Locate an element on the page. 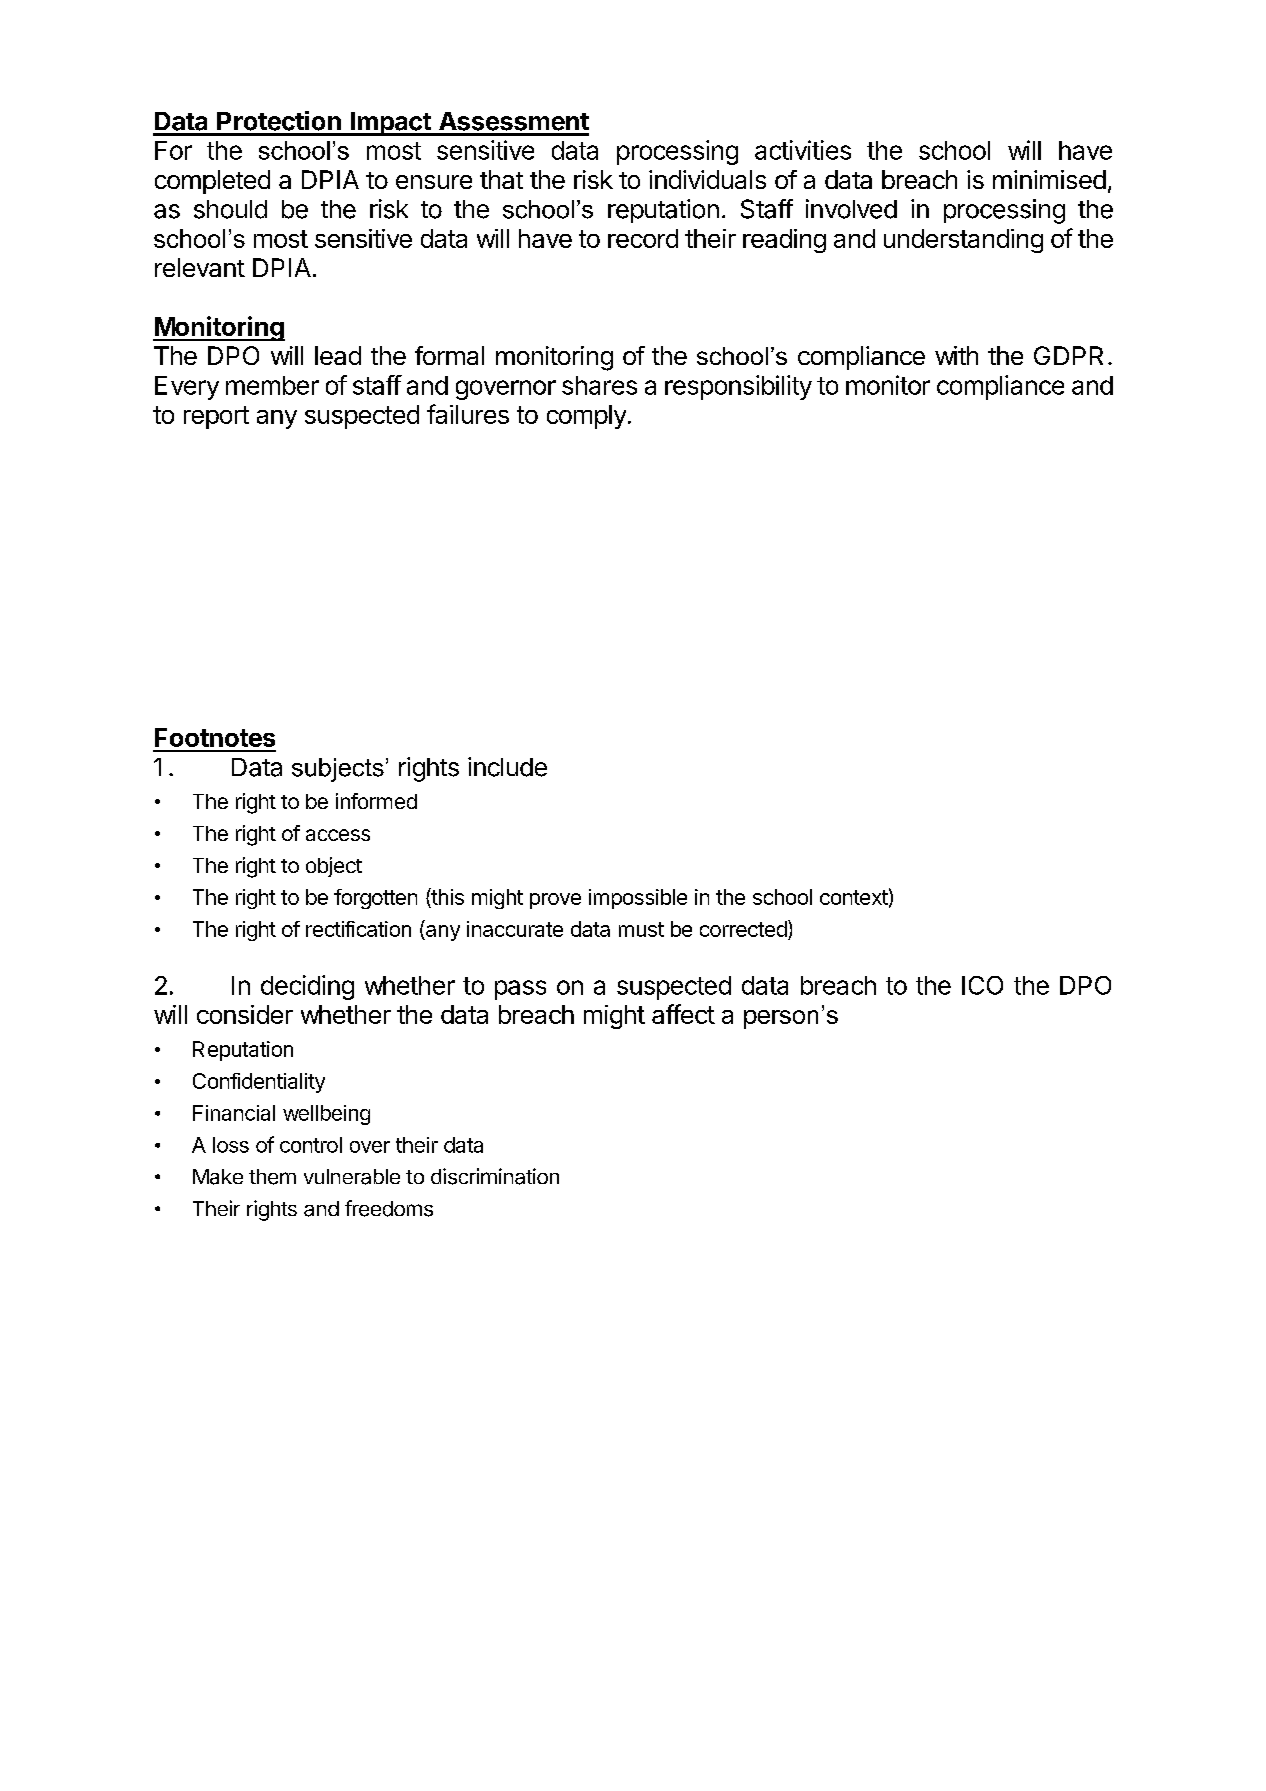  ICO is located at coordinates (982, 985).
